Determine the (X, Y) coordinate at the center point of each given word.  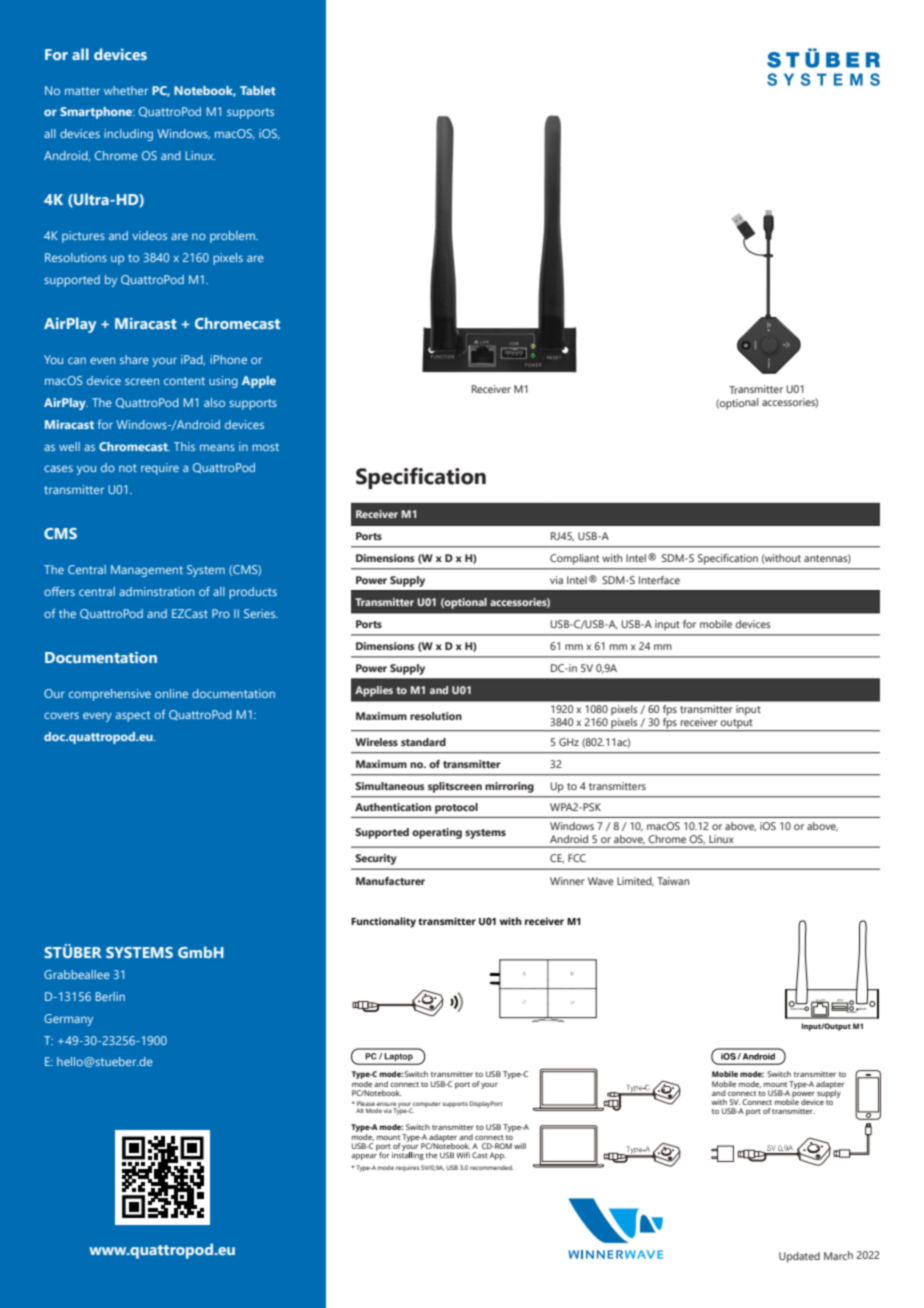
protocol (456, 808)
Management (147, 571)
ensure (387, 1105)
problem (233, 237)
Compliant (574, 559)
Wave (601, 881)
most (265, 447)
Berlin (110, 996)
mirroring (509, 787)
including (128, 135)
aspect (133, 716)
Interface (659, 580)
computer (426, 1105)
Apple (259, 382)
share (134, 359)
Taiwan (673, 881)
